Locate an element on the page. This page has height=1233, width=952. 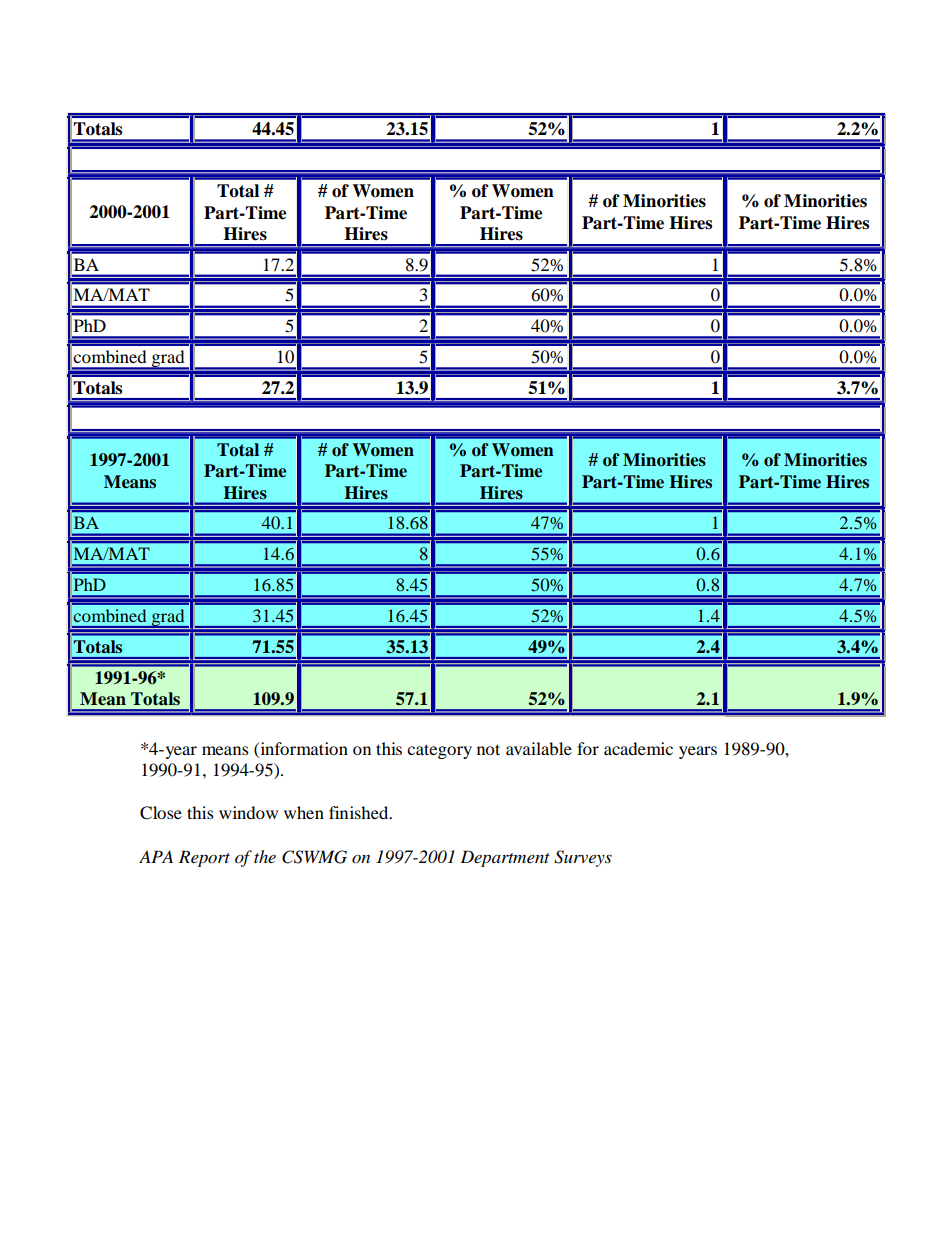
Report is located at coordinates (204, 858).
